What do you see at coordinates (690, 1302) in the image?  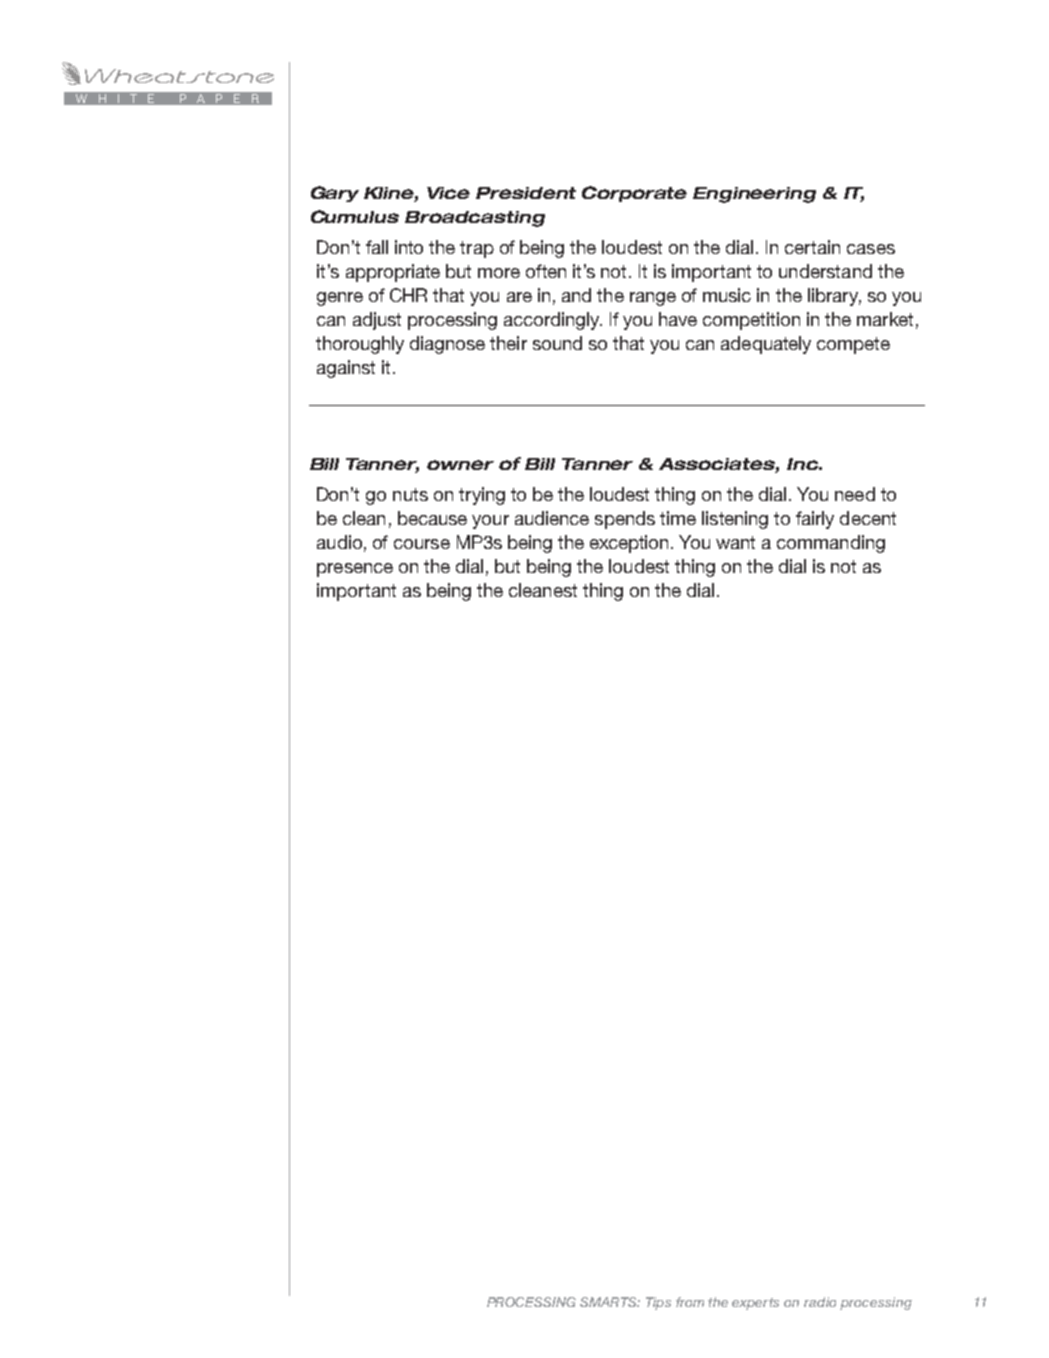 I see `from` at bounding box center [690, 1302].
